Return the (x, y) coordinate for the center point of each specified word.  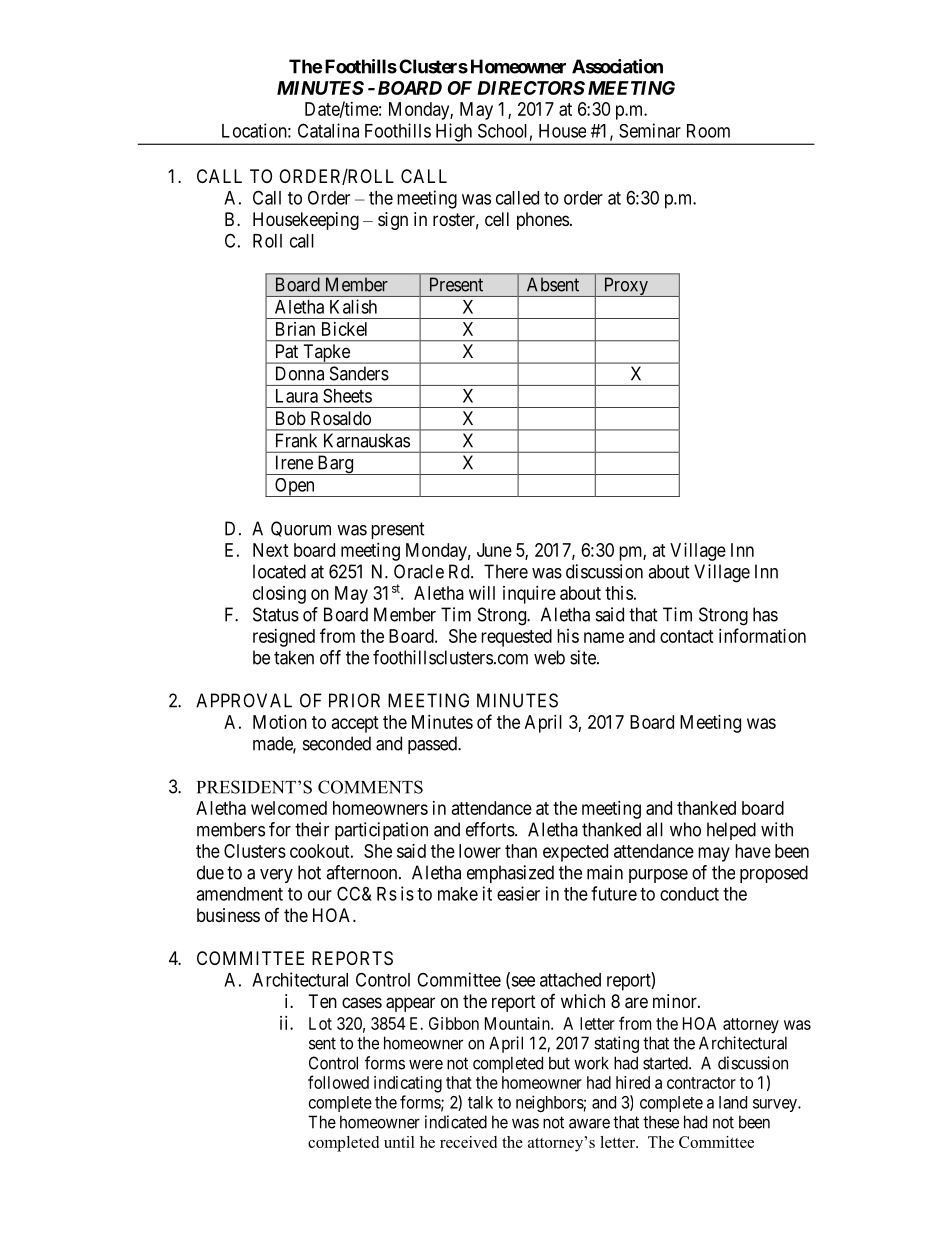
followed (338, 1082)
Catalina (328, 130)
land (733, 1102)
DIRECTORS (531, 88)
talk (480, 1102)
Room (708, 131)
